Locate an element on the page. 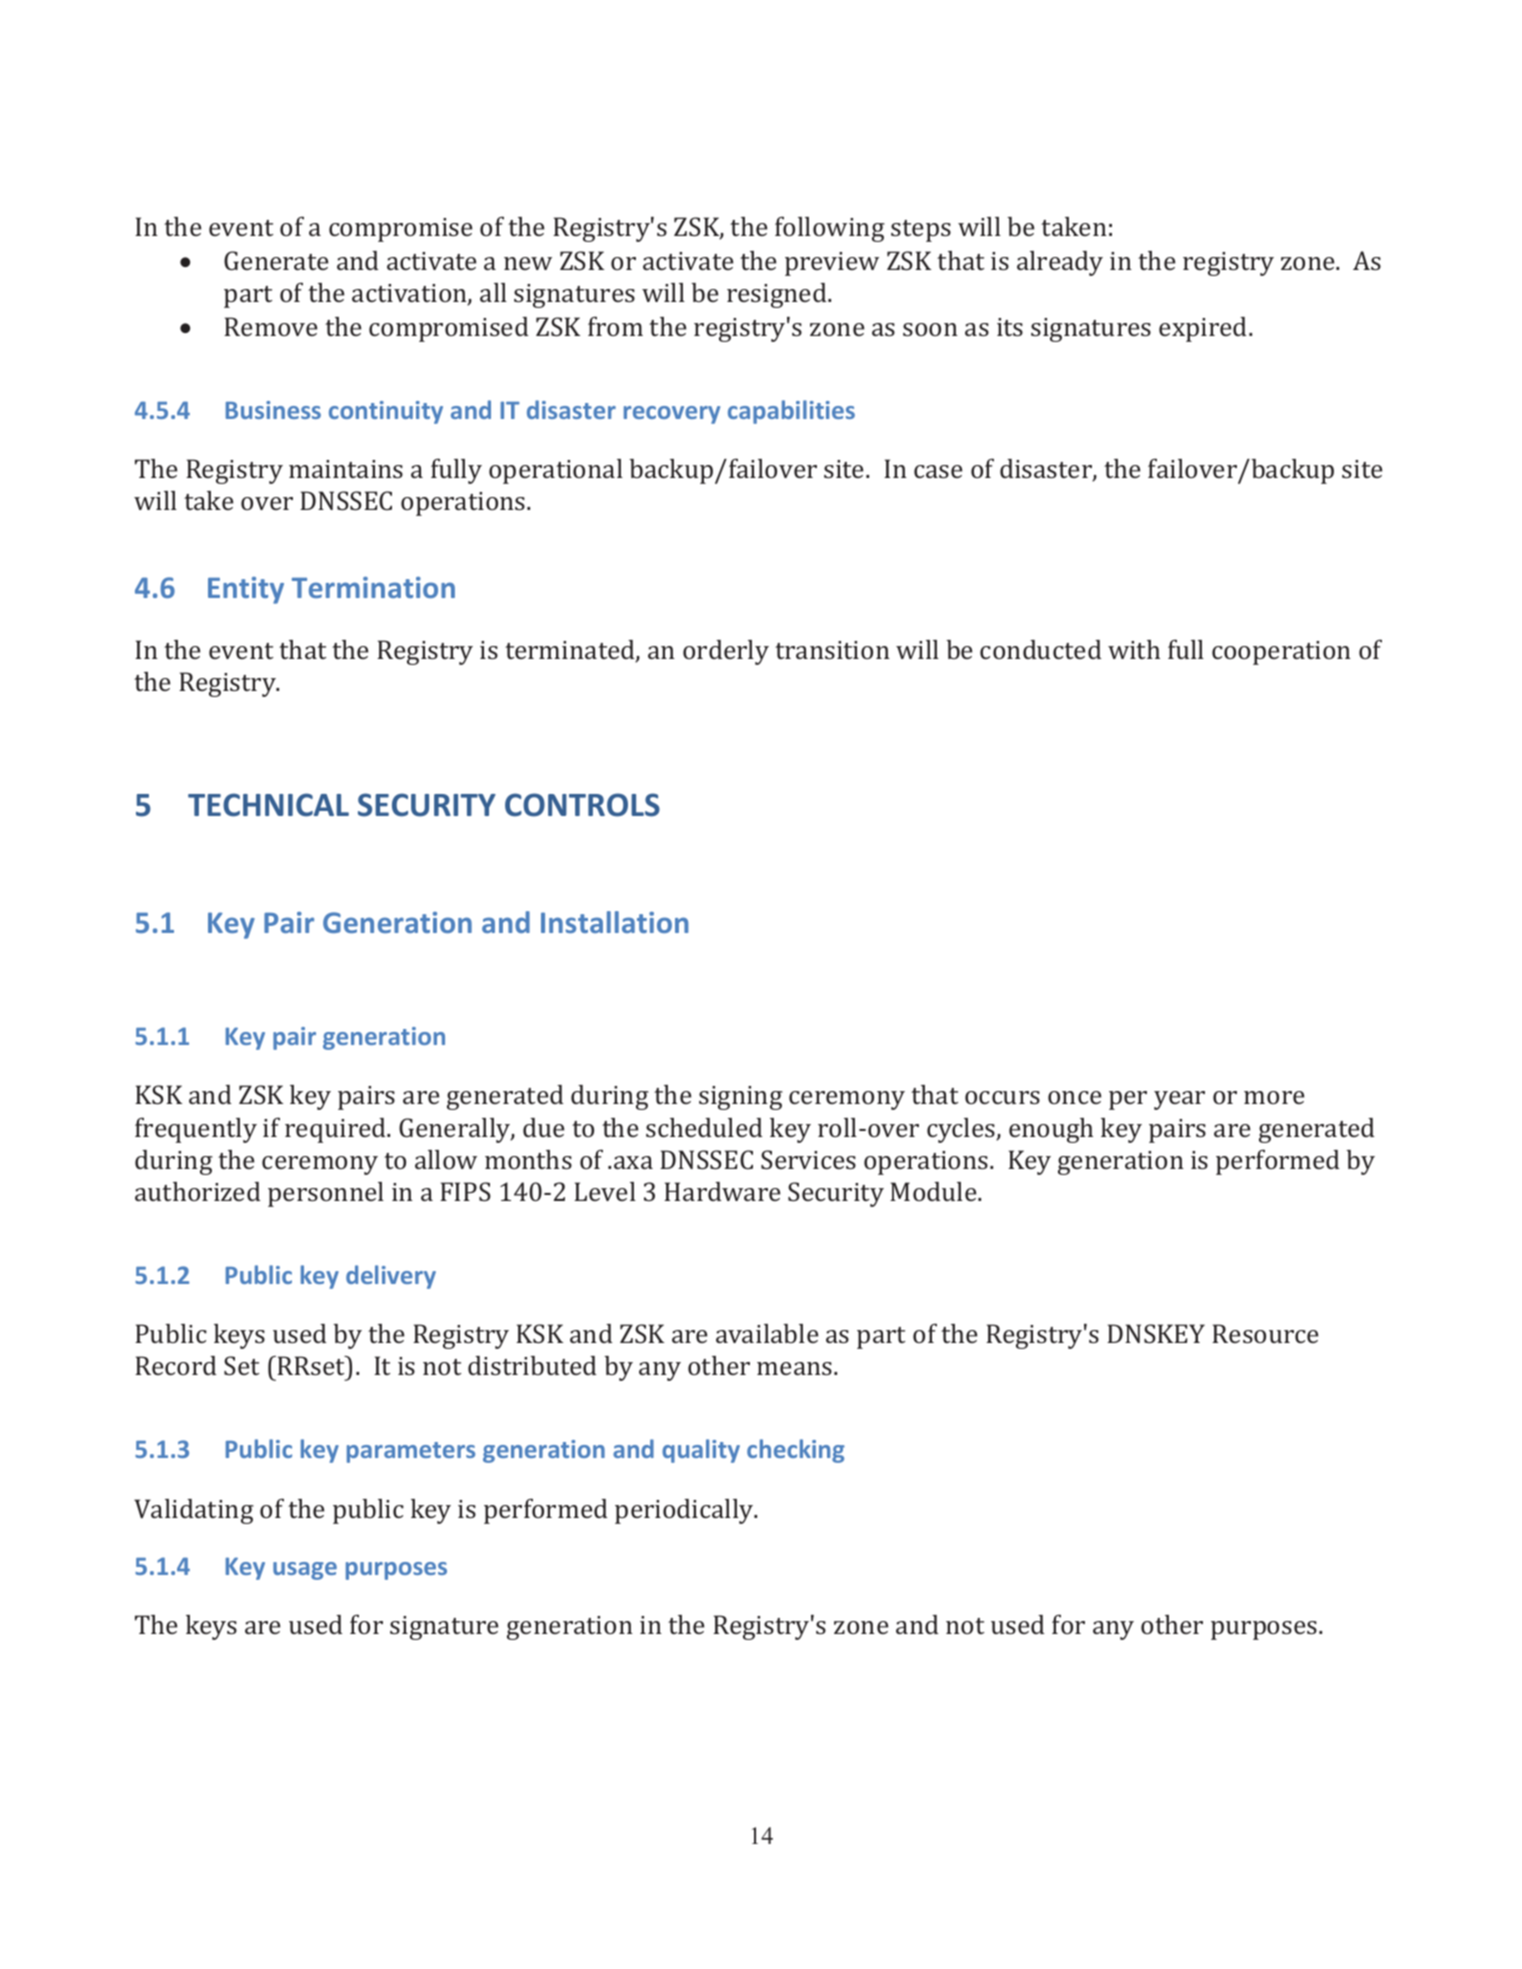 The image size is (1522, 1969). Installation is located at coordinates (614, 922).
